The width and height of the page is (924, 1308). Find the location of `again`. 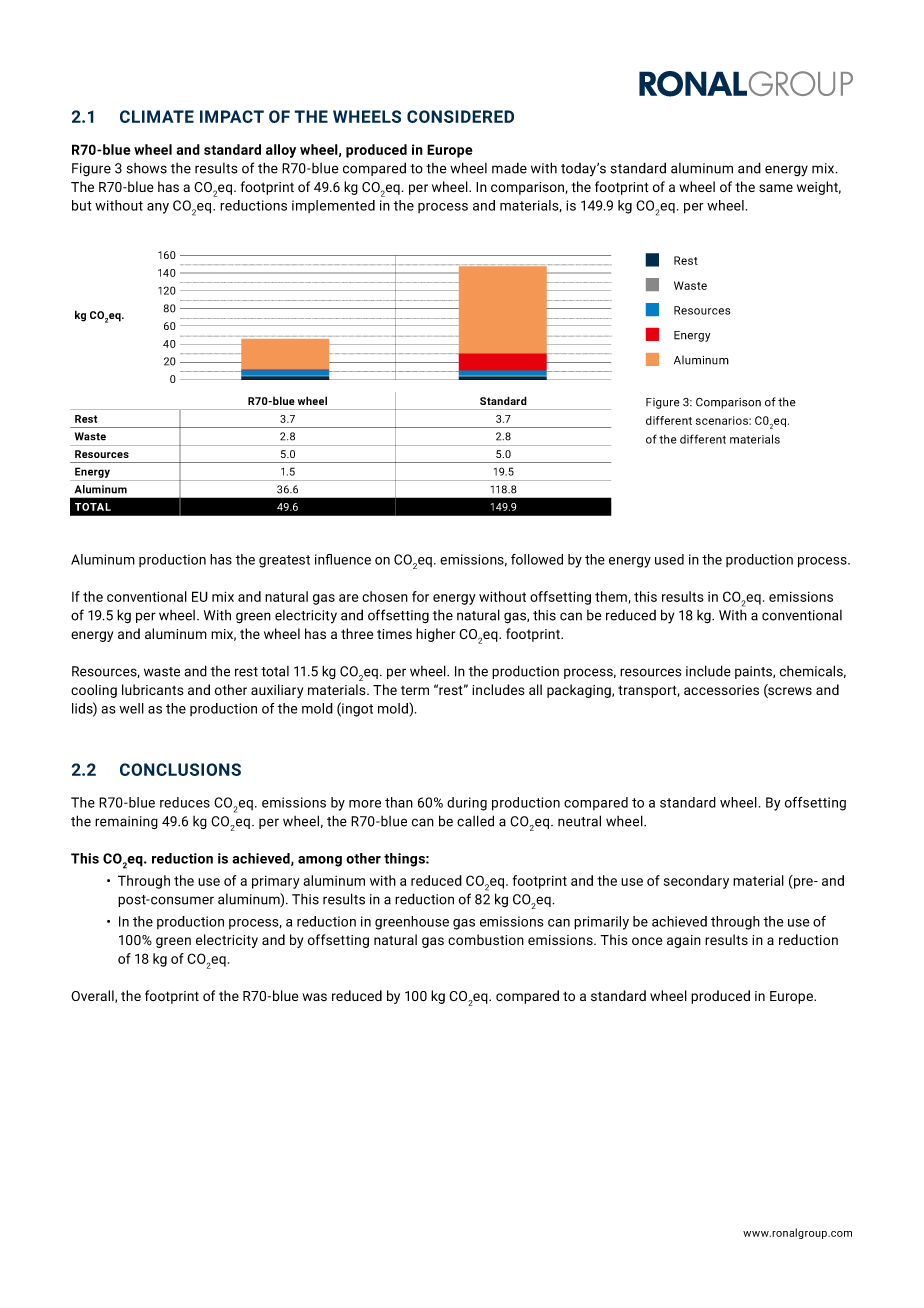

again is located at coordinates (684, 941).
